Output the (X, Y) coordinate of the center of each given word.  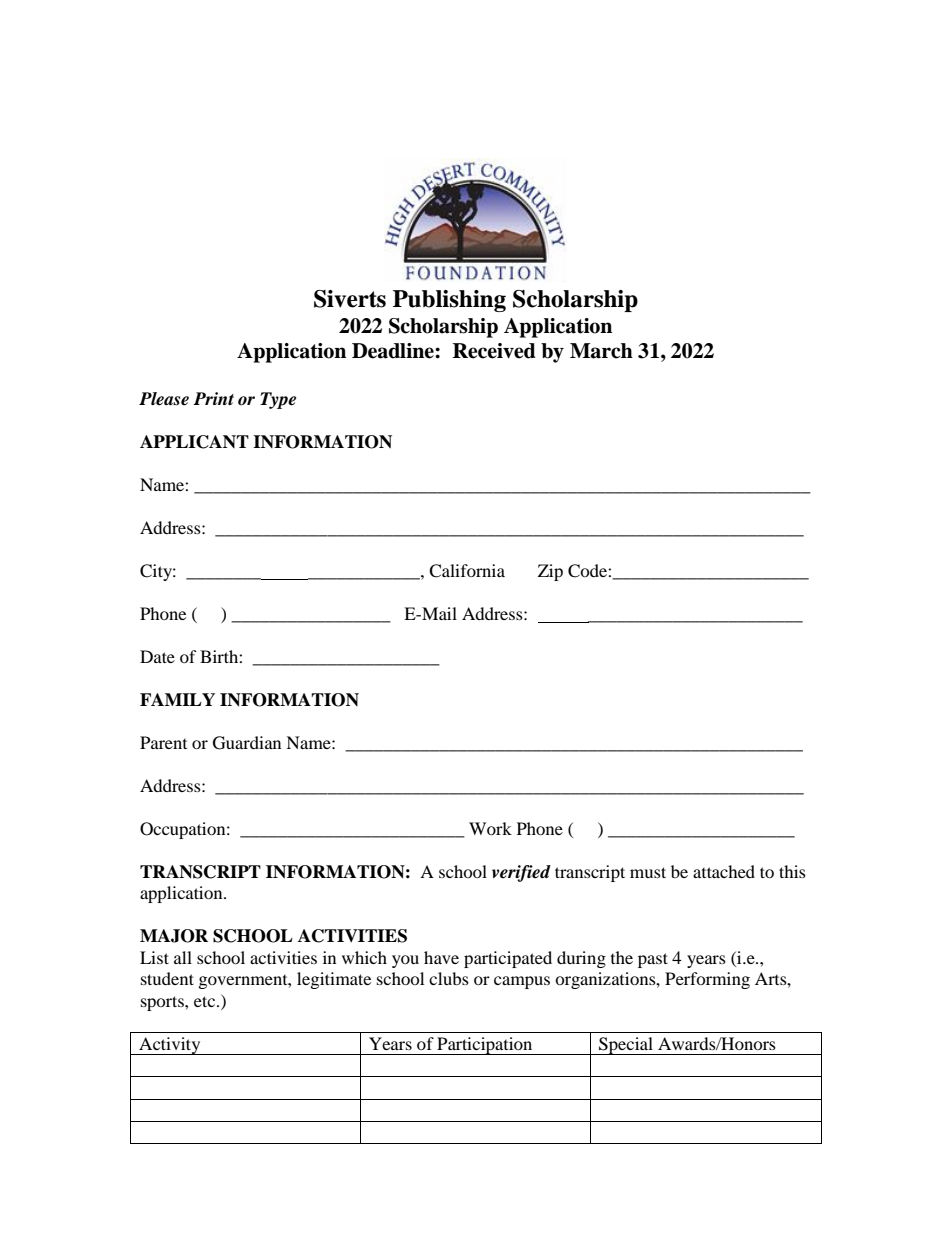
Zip (550, 572)
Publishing (449, 301)
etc (206, 1001)
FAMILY (177, 699)
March (601, 351)
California (467, 571)
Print (213, 398)
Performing (707, 980)
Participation (485, 1046)
